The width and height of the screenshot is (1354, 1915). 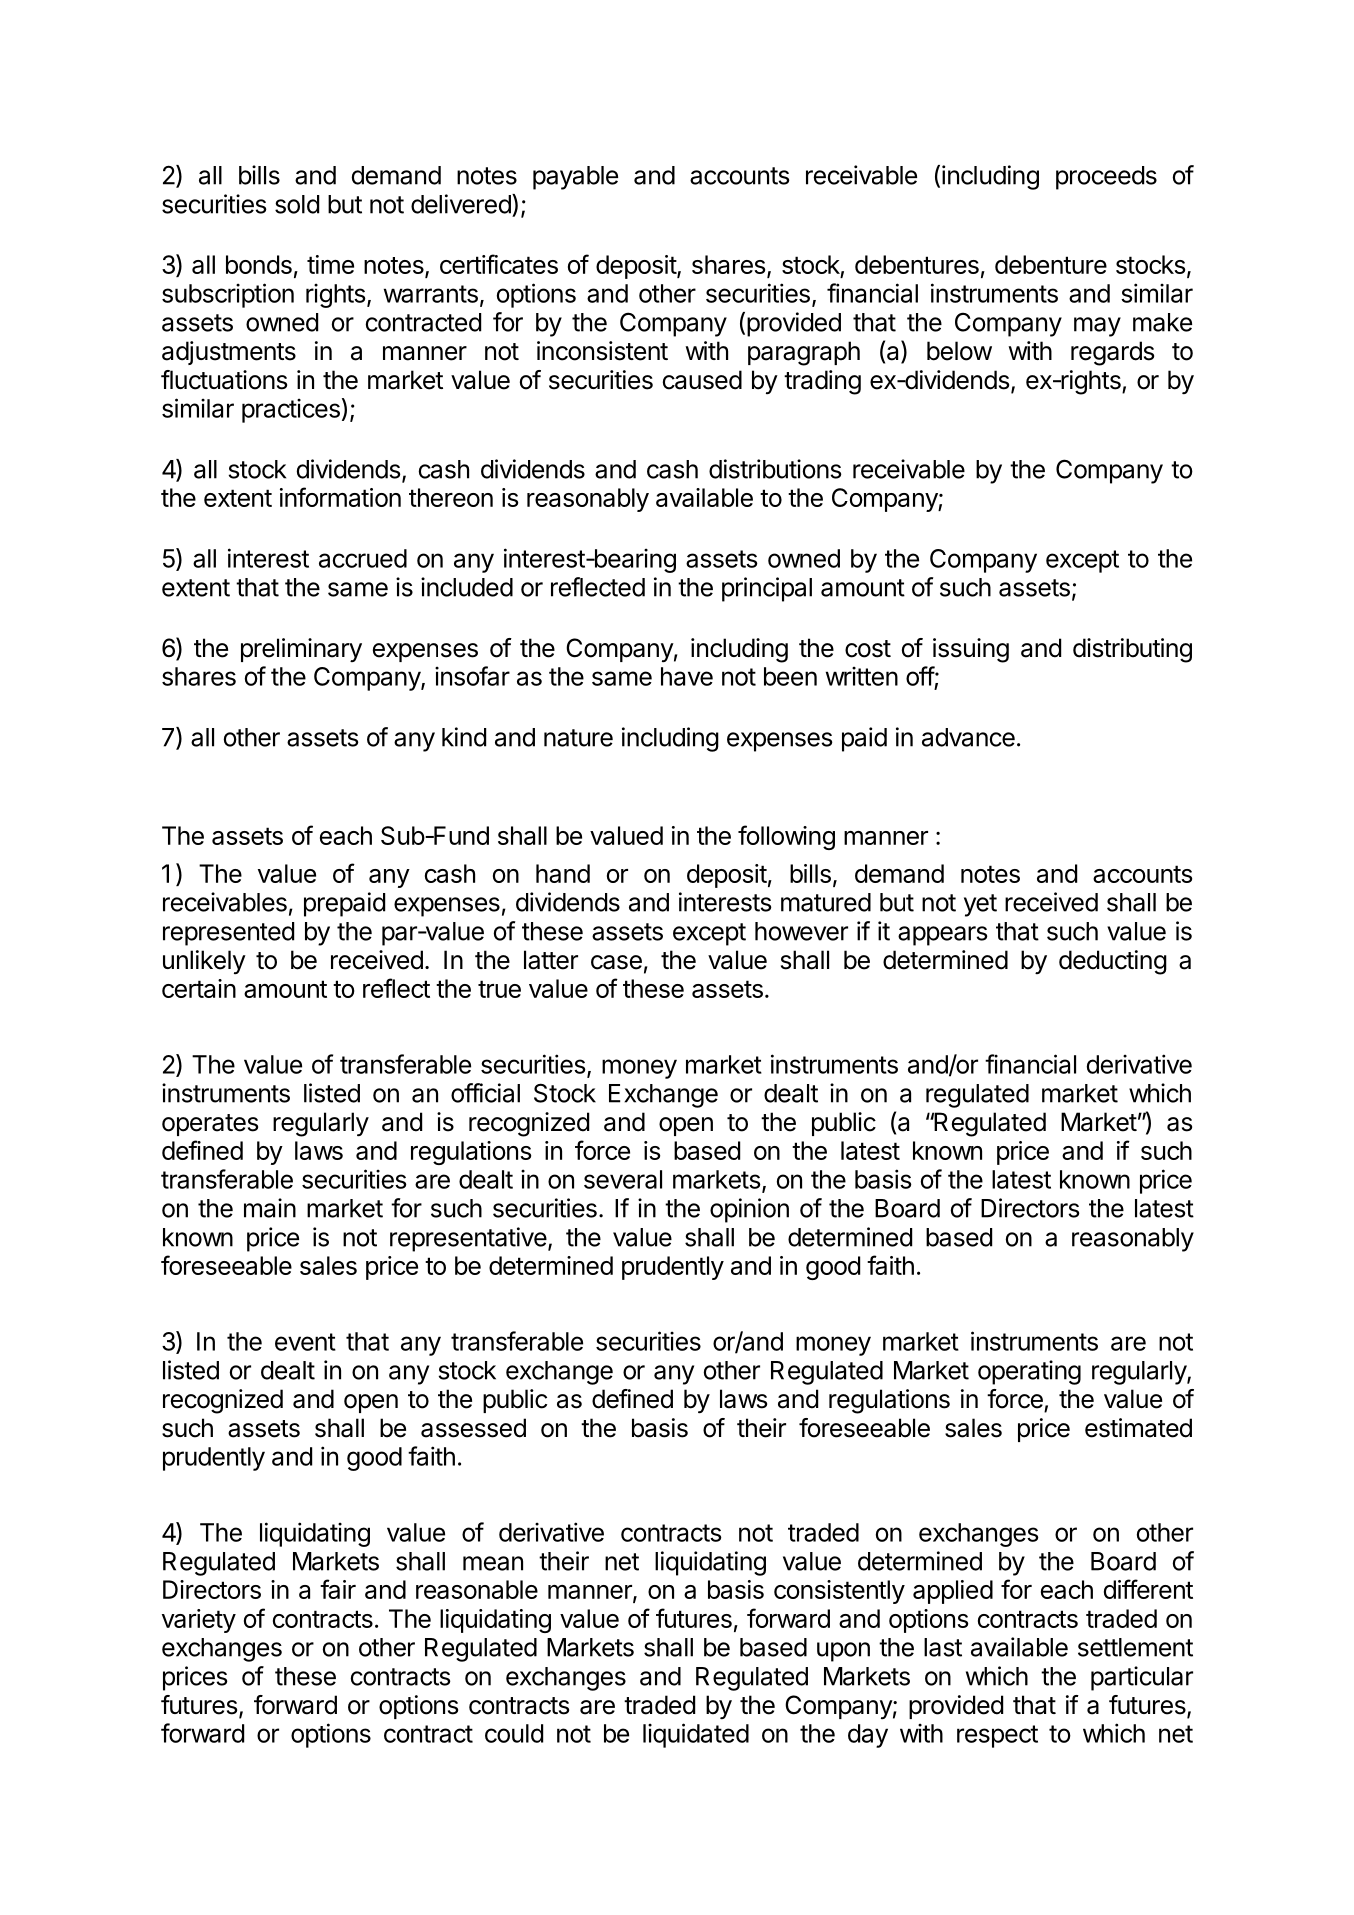 What do you see at coordinates (616, 962) in the screenshot?
I see `case` at bounding box center [616, 962].
